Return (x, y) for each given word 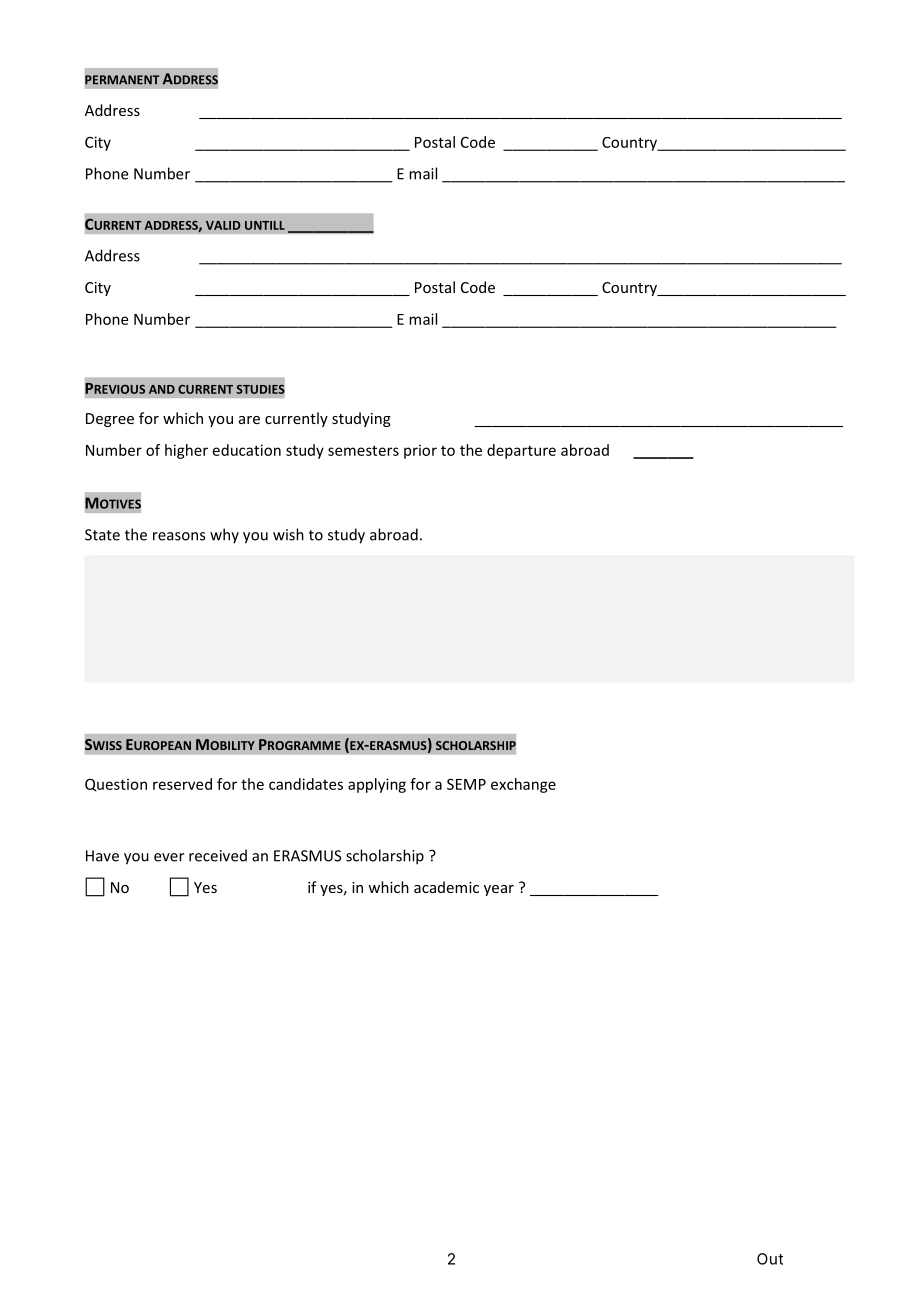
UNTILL (265, 225)
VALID (223, 225)
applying (377, 785)
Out (770, 1259)
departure (521, 451)
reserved (182, 784)
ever (169, 857)
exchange (523, 785)
